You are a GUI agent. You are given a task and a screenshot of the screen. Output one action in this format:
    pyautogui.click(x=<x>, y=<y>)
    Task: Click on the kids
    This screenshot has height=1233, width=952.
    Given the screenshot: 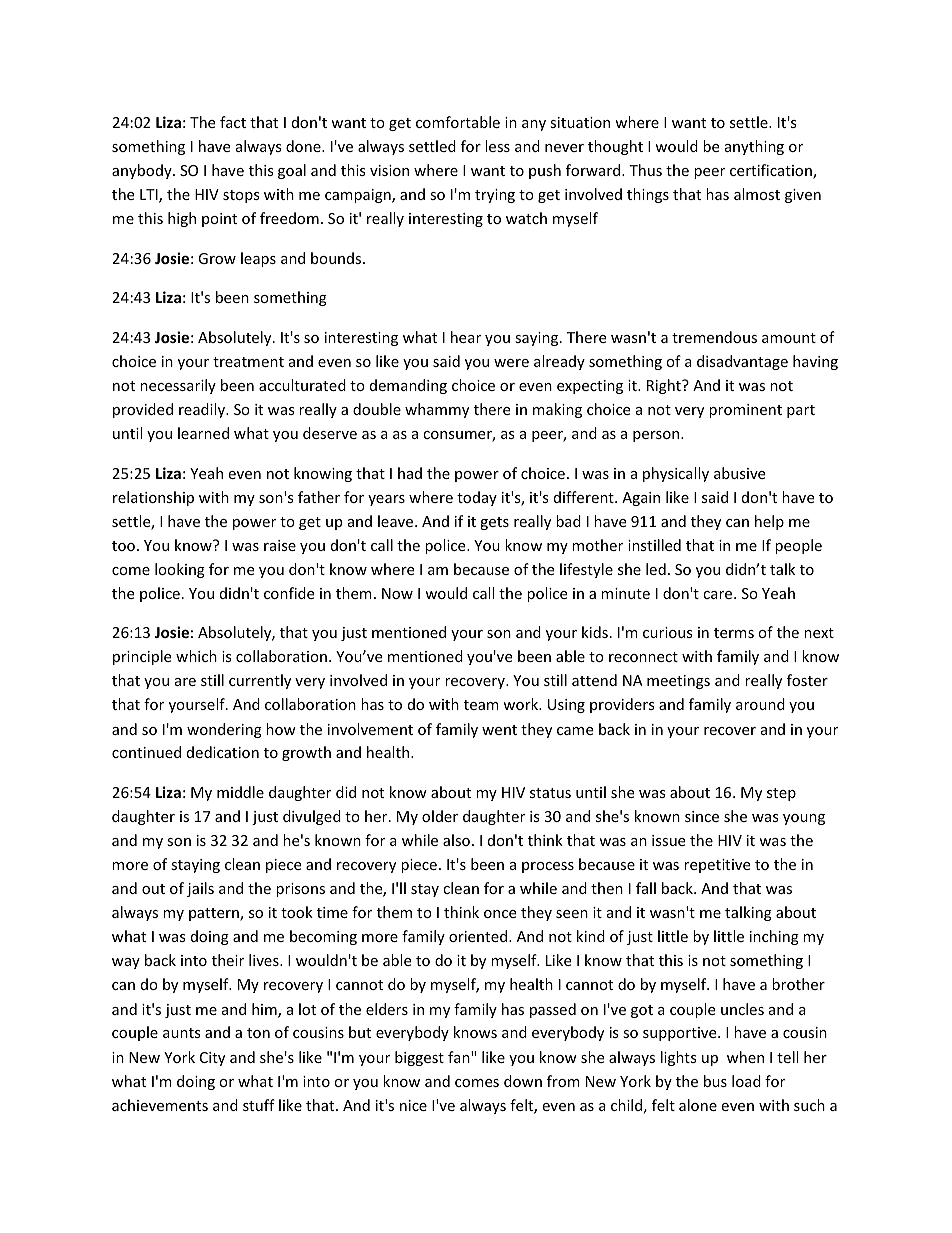 What is the action you would take?
    pyautogui.click(x=595, y=632)
